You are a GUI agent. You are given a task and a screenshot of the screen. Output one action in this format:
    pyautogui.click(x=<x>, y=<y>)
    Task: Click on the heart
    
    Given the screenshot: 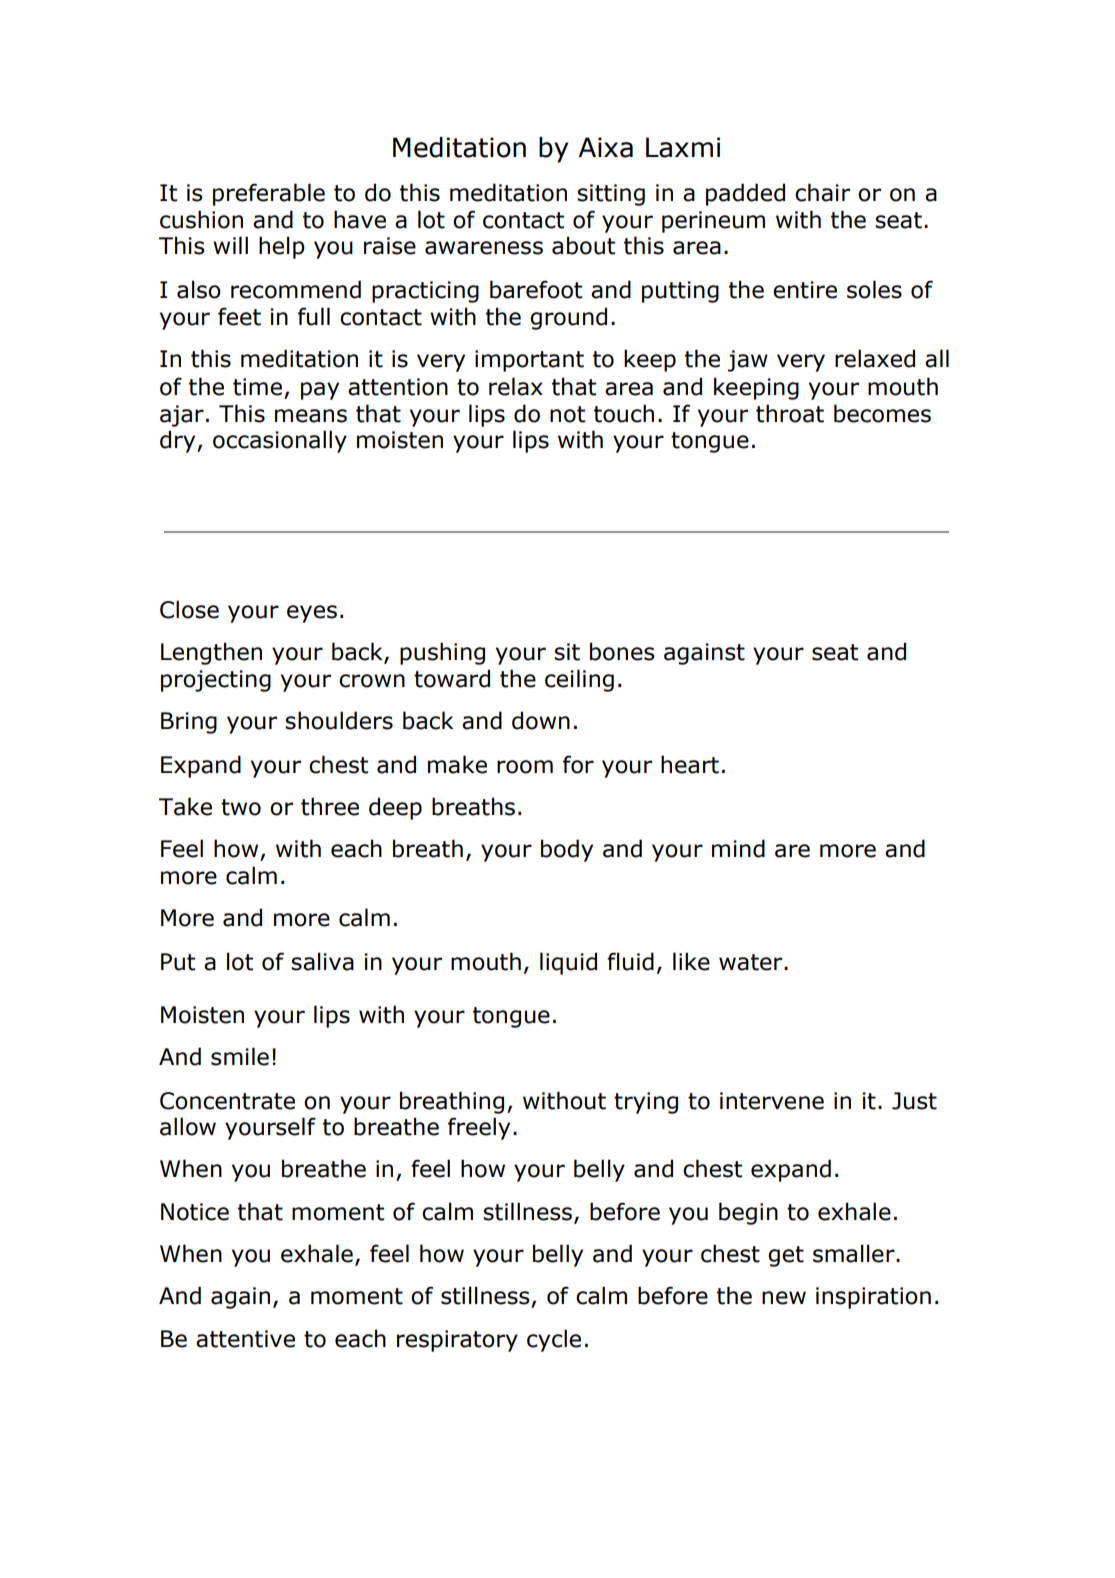 What is the action you would take?
    pyautogui.click(x=690, y=764)
